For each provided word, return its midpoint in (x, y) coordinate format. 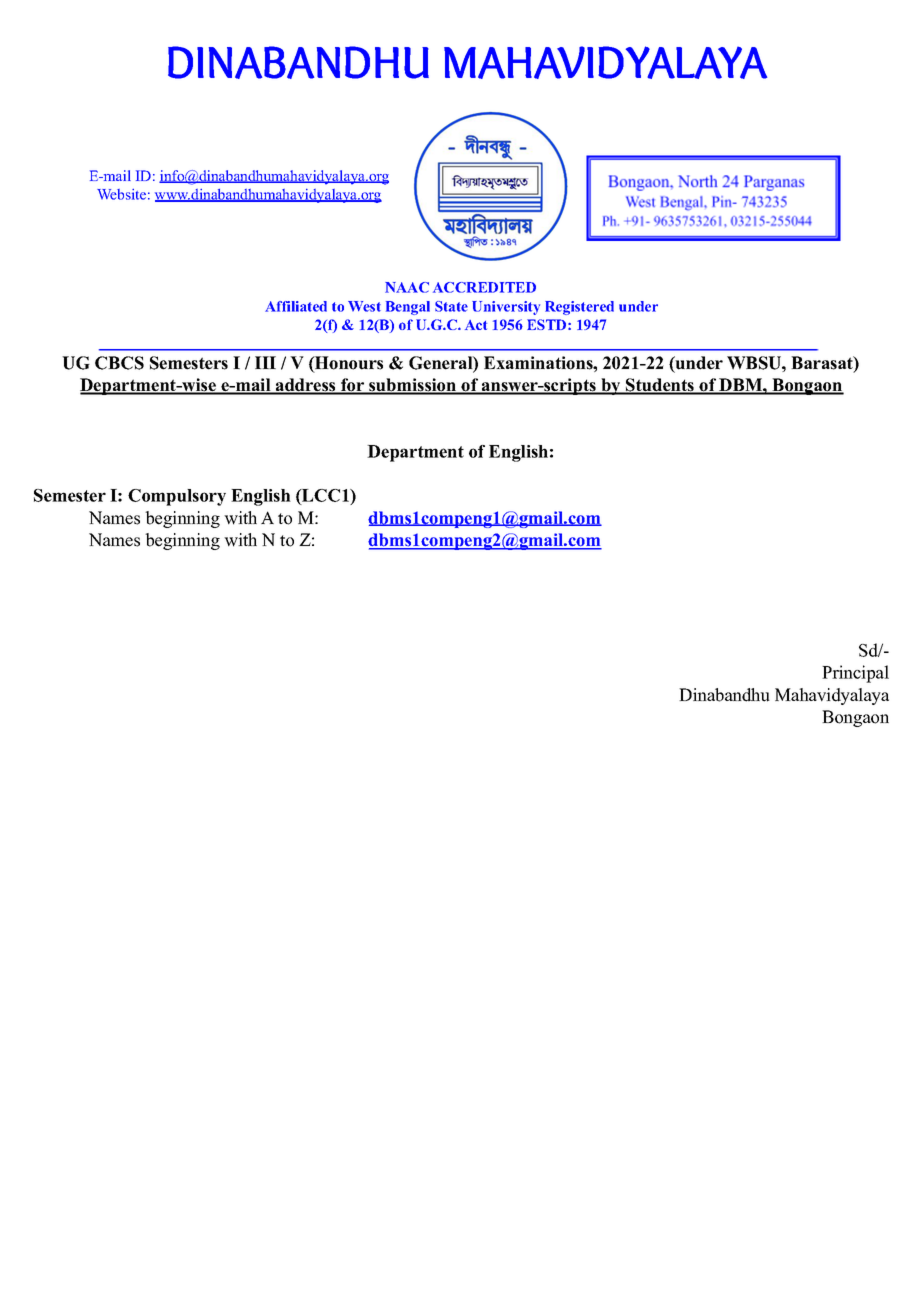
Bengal (408, 308)
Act (476, 325)
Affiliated (296, 306)
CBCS (119, 363)
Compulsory (177, 497)
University (506, 308)
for (353, 386)
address (306, 386)
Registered (579, 308)
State (451, 306)
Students (660, 386)
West (364, 306)
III (265, 362)
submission (412, 386)
